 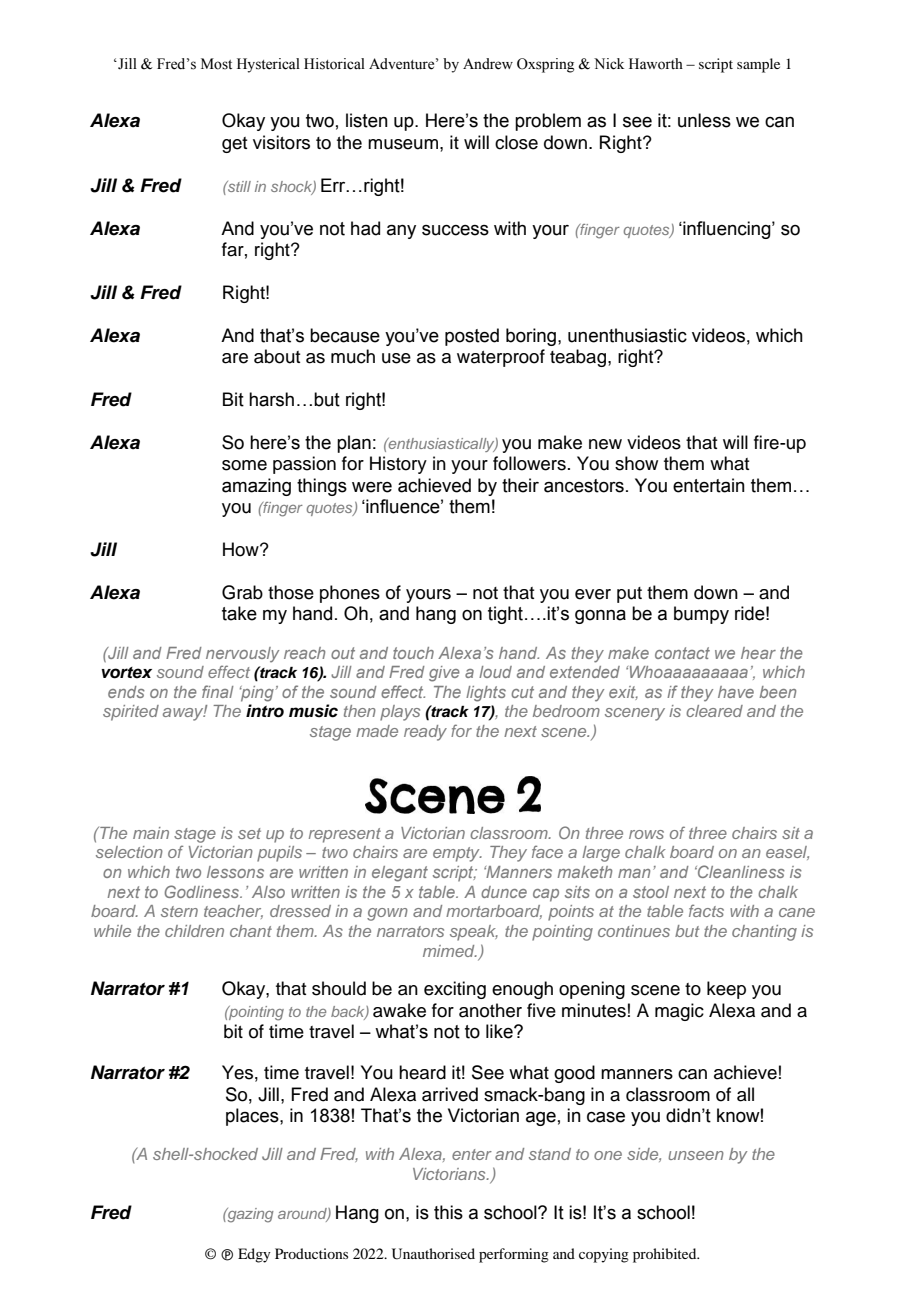 What do you see at coordinates (218, 691) in the screenshot?
I see `final` at bounding box center [218, 691].
